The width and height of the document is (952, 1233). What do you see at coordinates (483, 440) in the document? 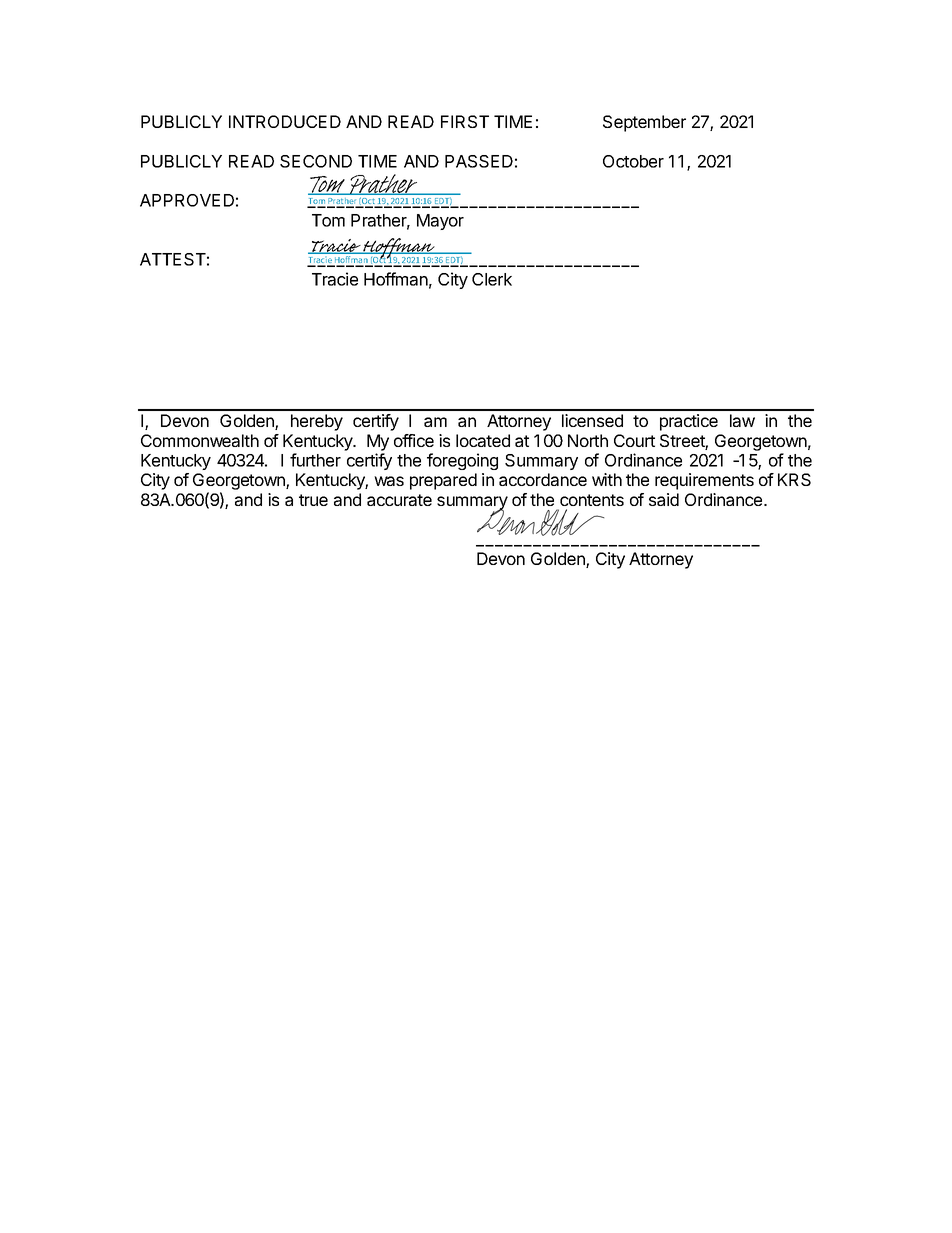
I see `located` at bounding box center [483, 440].
